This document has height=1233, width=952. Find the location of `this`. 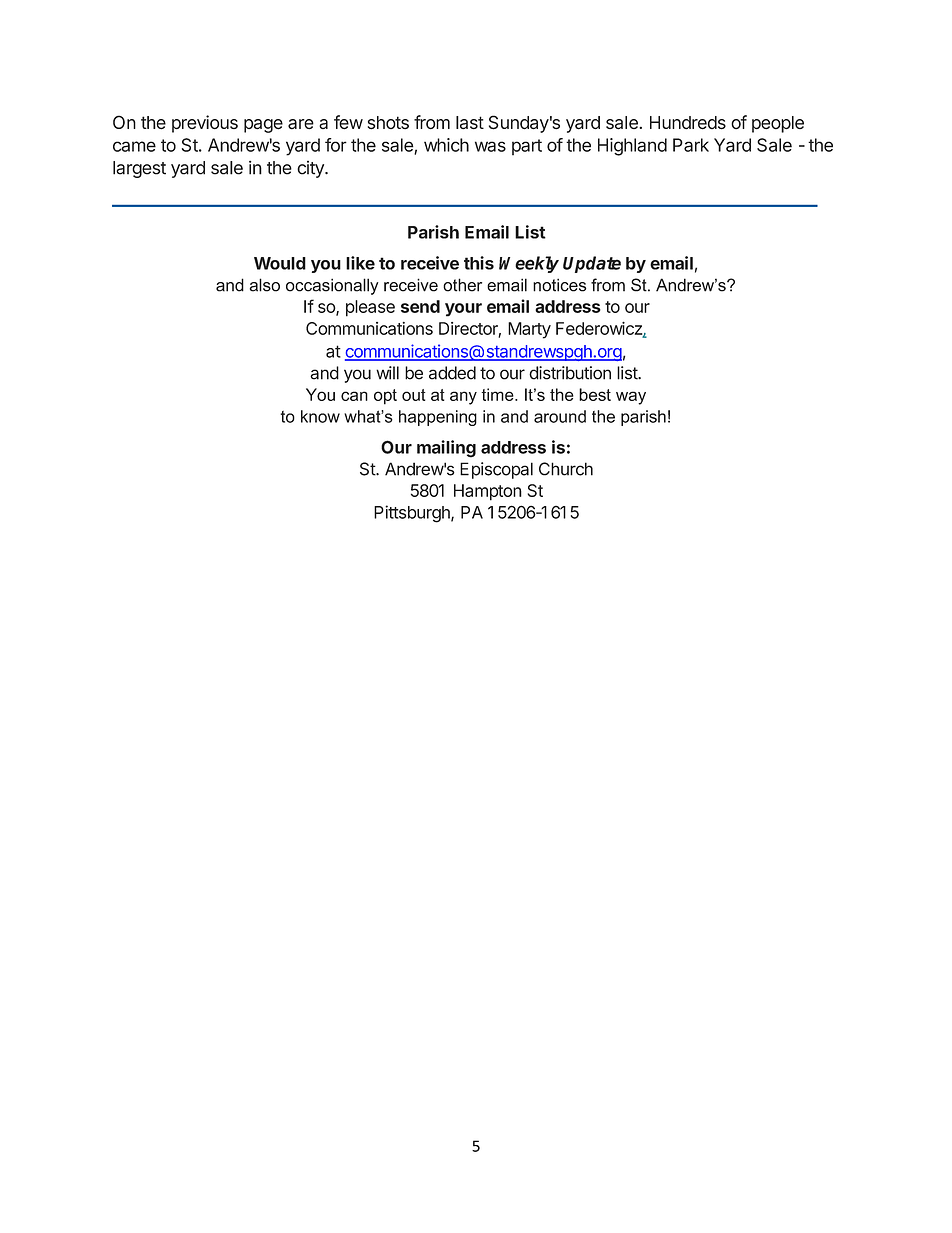

this is located at coordinates (479, 263).
